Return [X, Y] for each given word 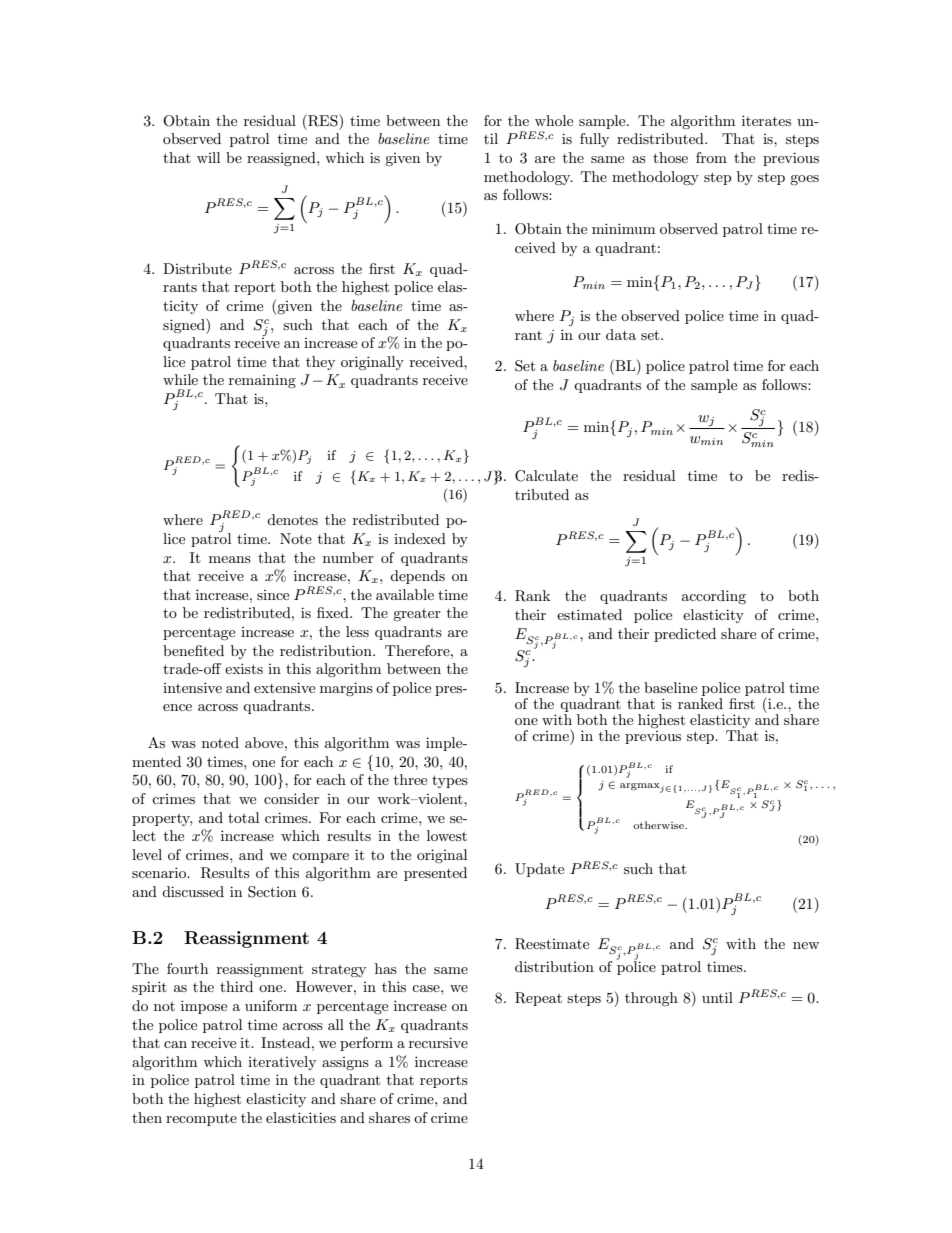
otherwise [659, 825]
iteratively [282, 1063]
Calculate [546, 476]
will [208, 157]
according [714, 597]
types [450, 781]
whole [554, 120]
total [243, 817]
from [711, 157]
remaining [262, 381]
